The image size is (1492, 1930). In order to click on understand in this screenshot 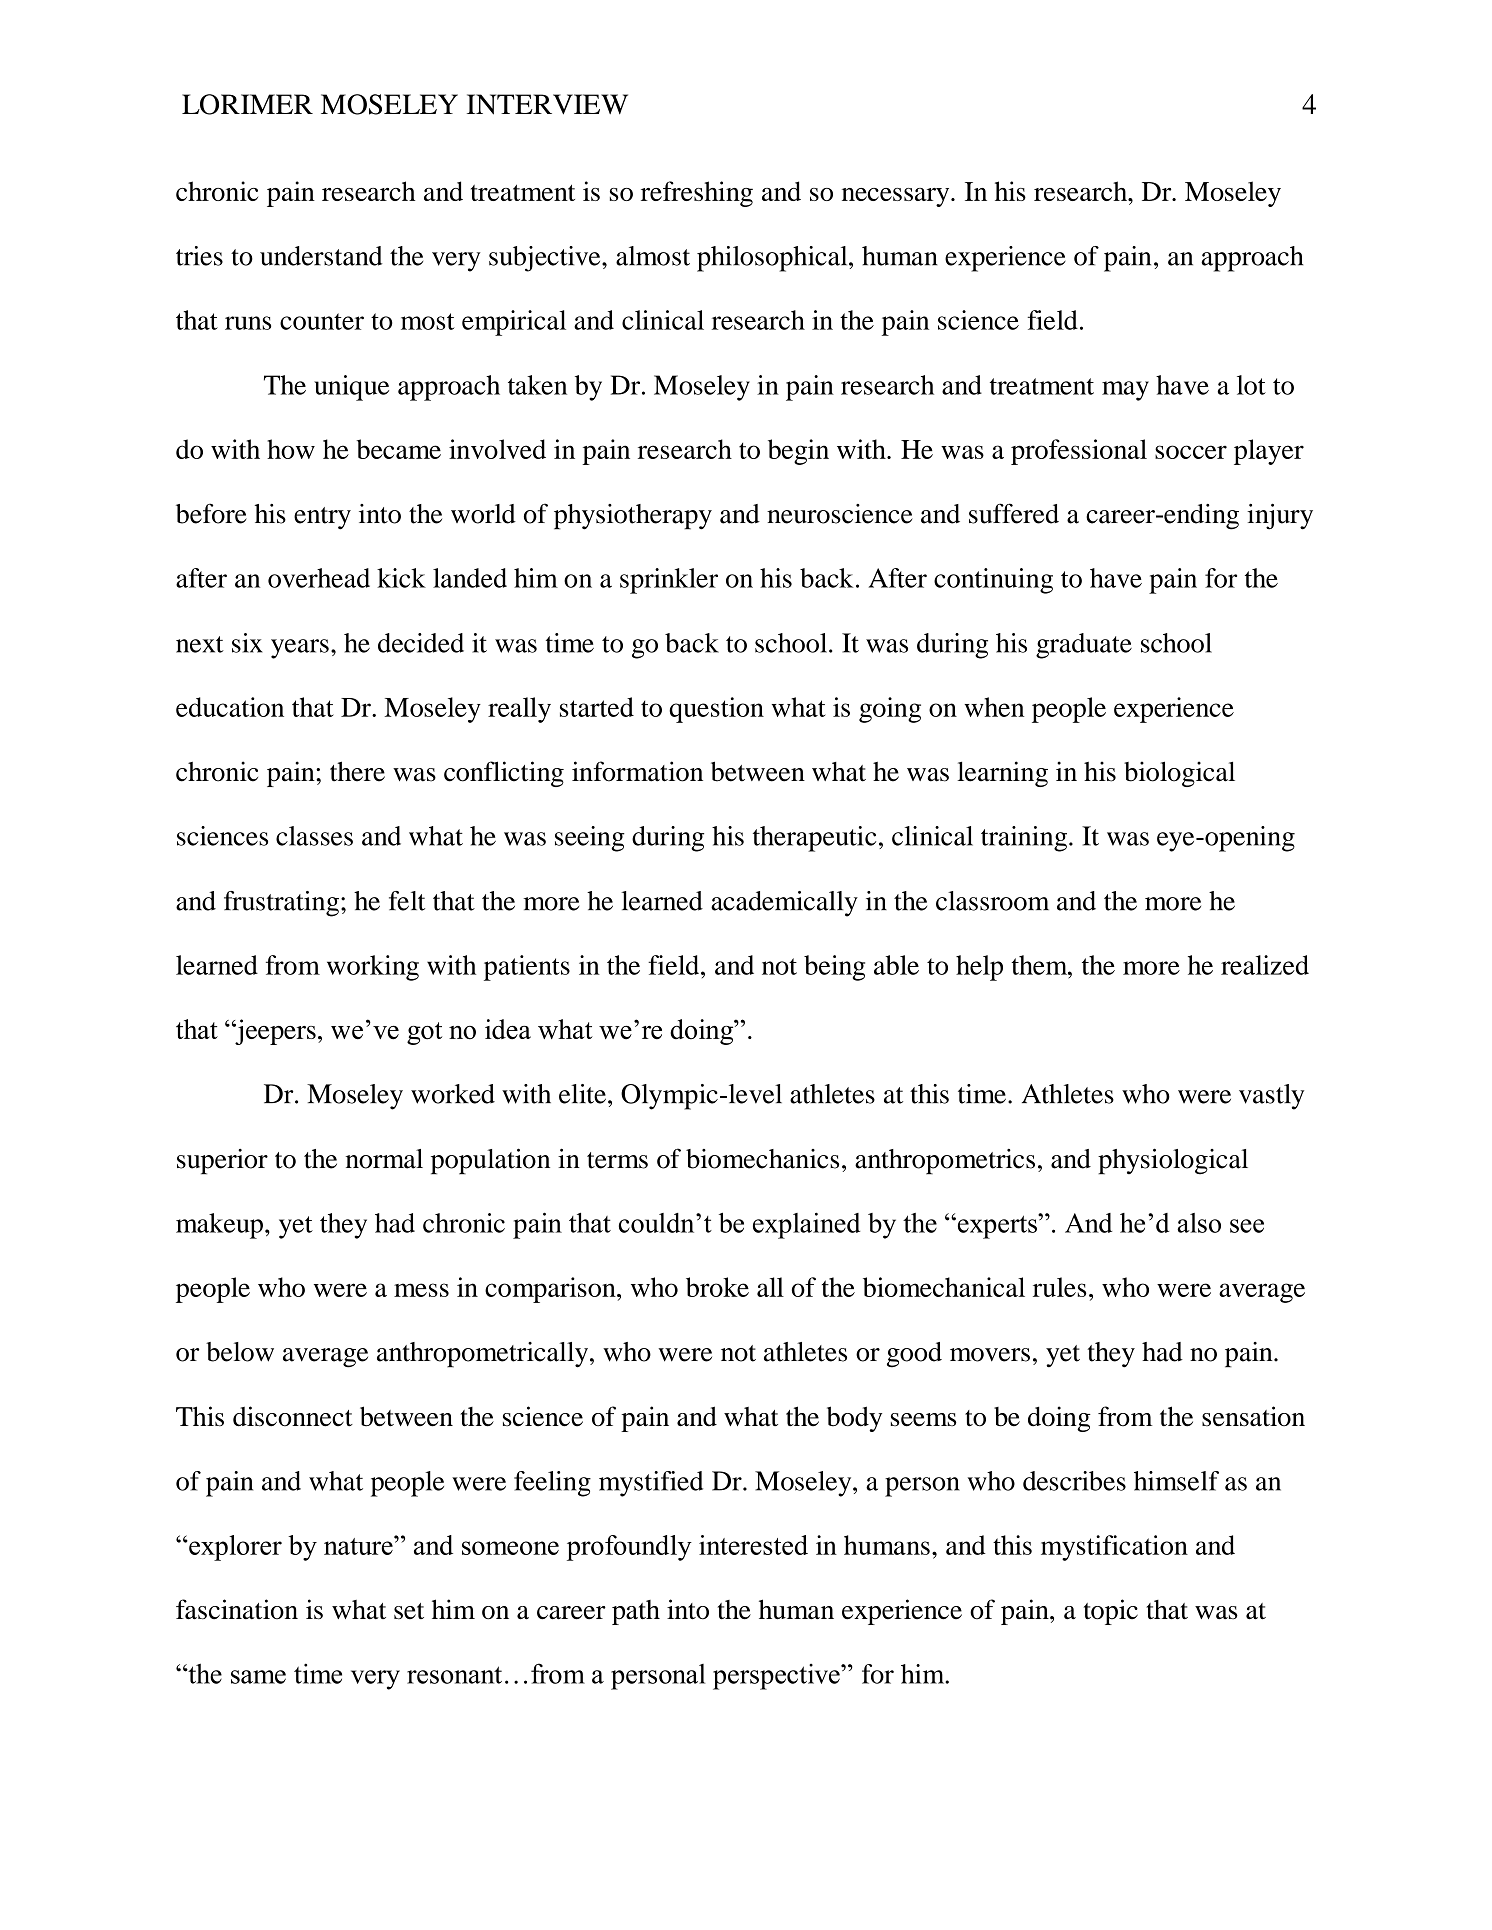, I will do `click(321, 256)`.
